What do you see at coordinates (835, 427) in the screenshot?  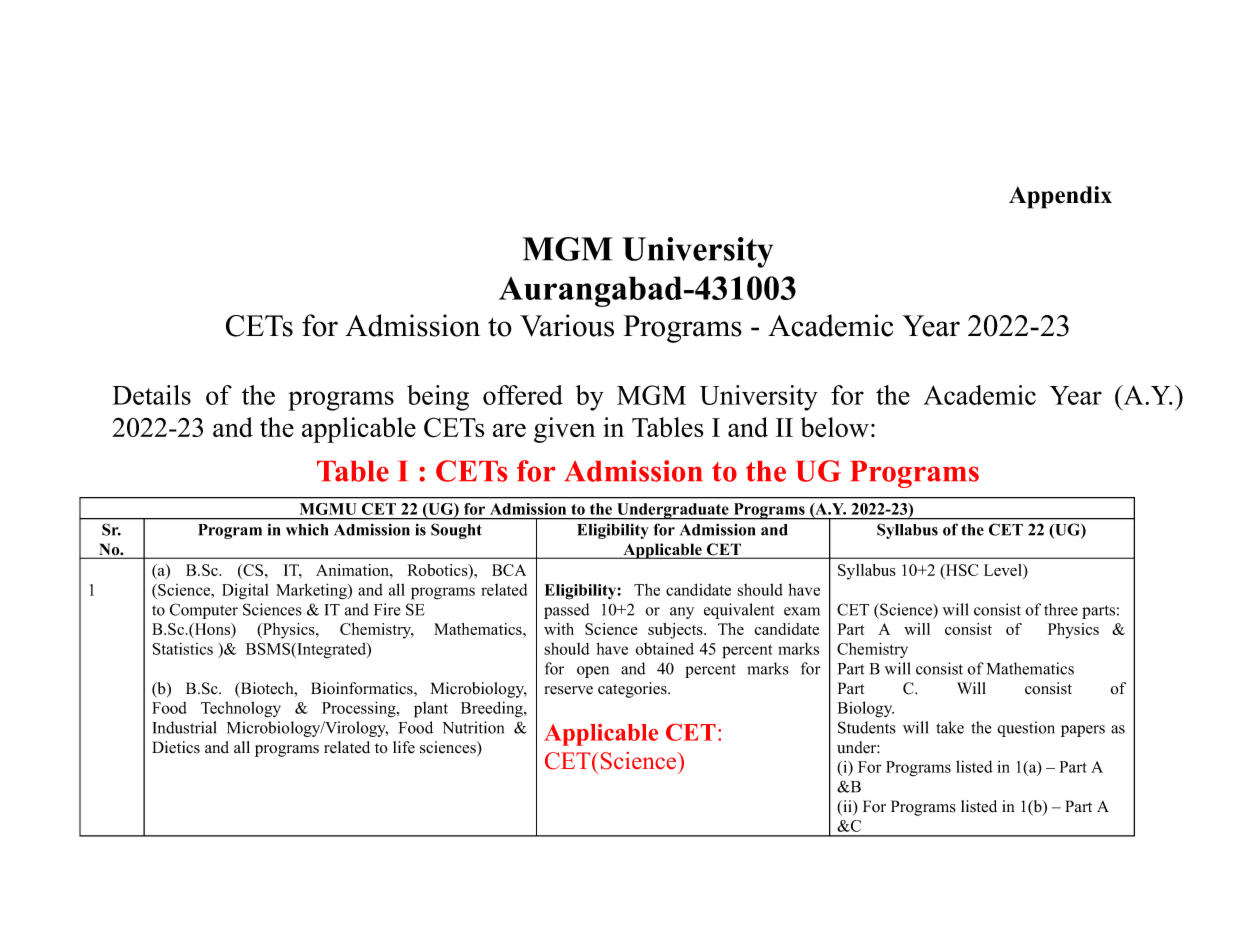 I see `below` at bounding box center [835, 427].
